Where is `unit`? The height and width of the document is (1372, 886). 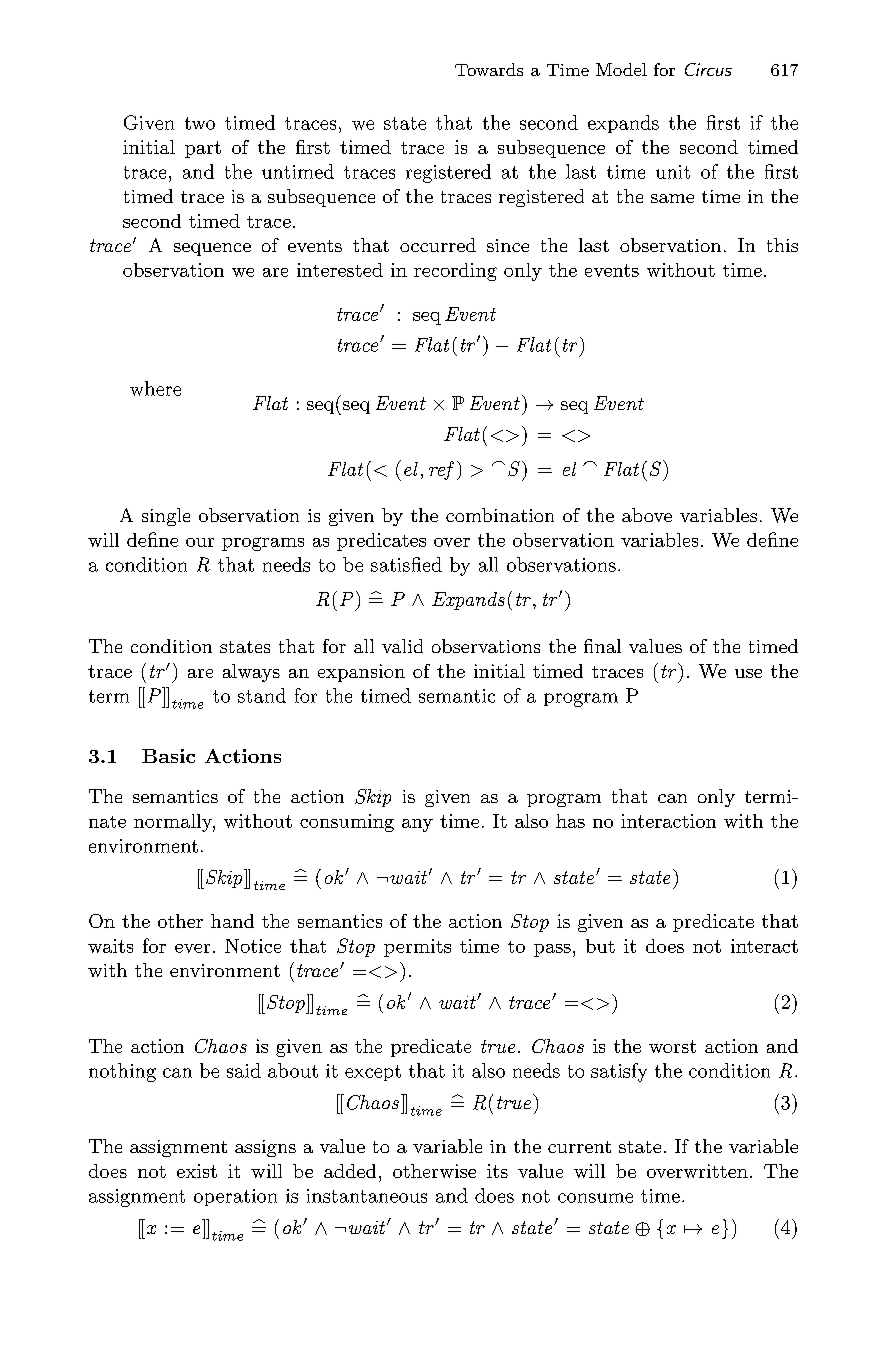
unit is located at coordinates (673, 172).
